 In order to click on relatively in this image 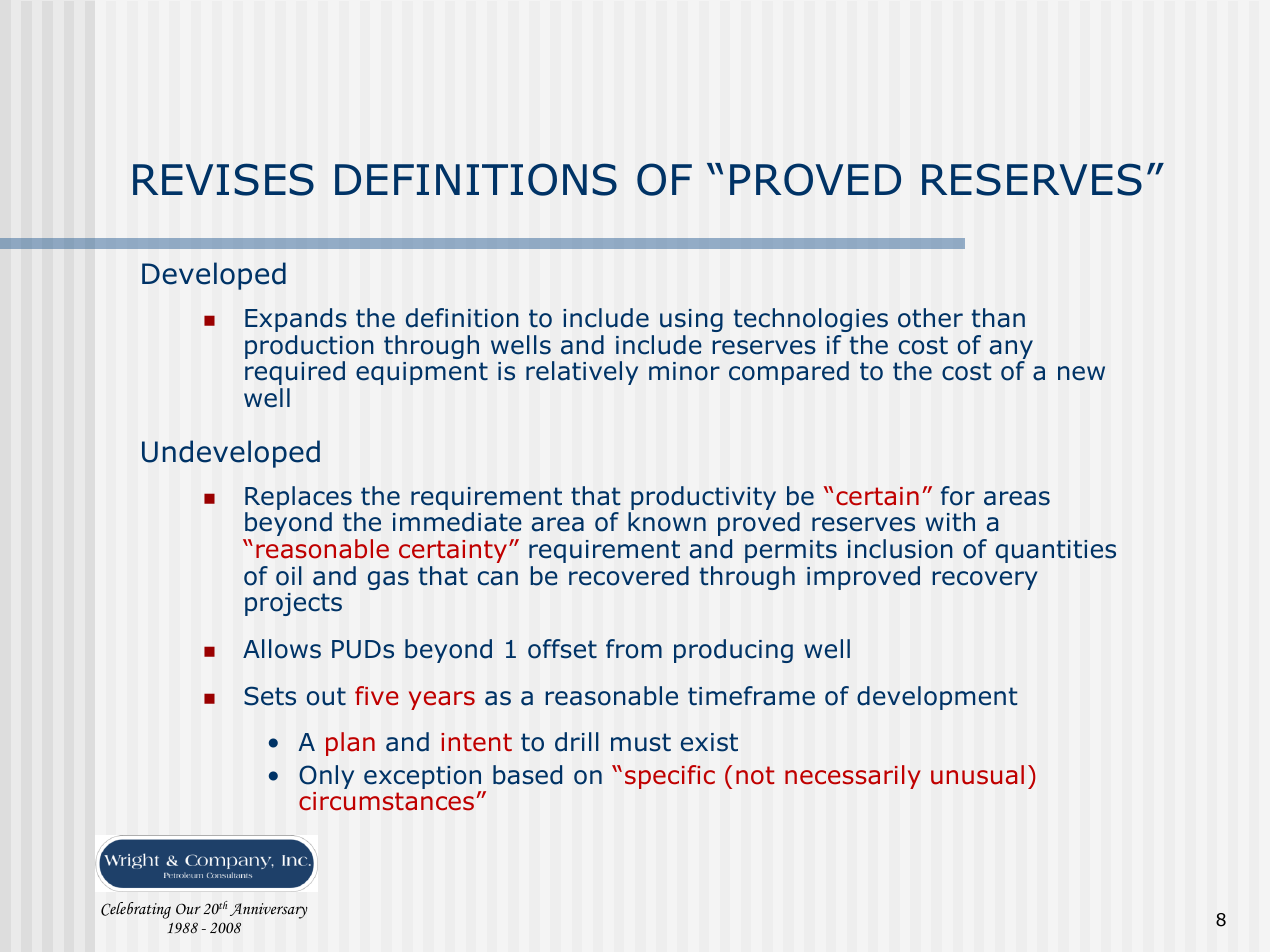, I will do `click(582, 373)`.
